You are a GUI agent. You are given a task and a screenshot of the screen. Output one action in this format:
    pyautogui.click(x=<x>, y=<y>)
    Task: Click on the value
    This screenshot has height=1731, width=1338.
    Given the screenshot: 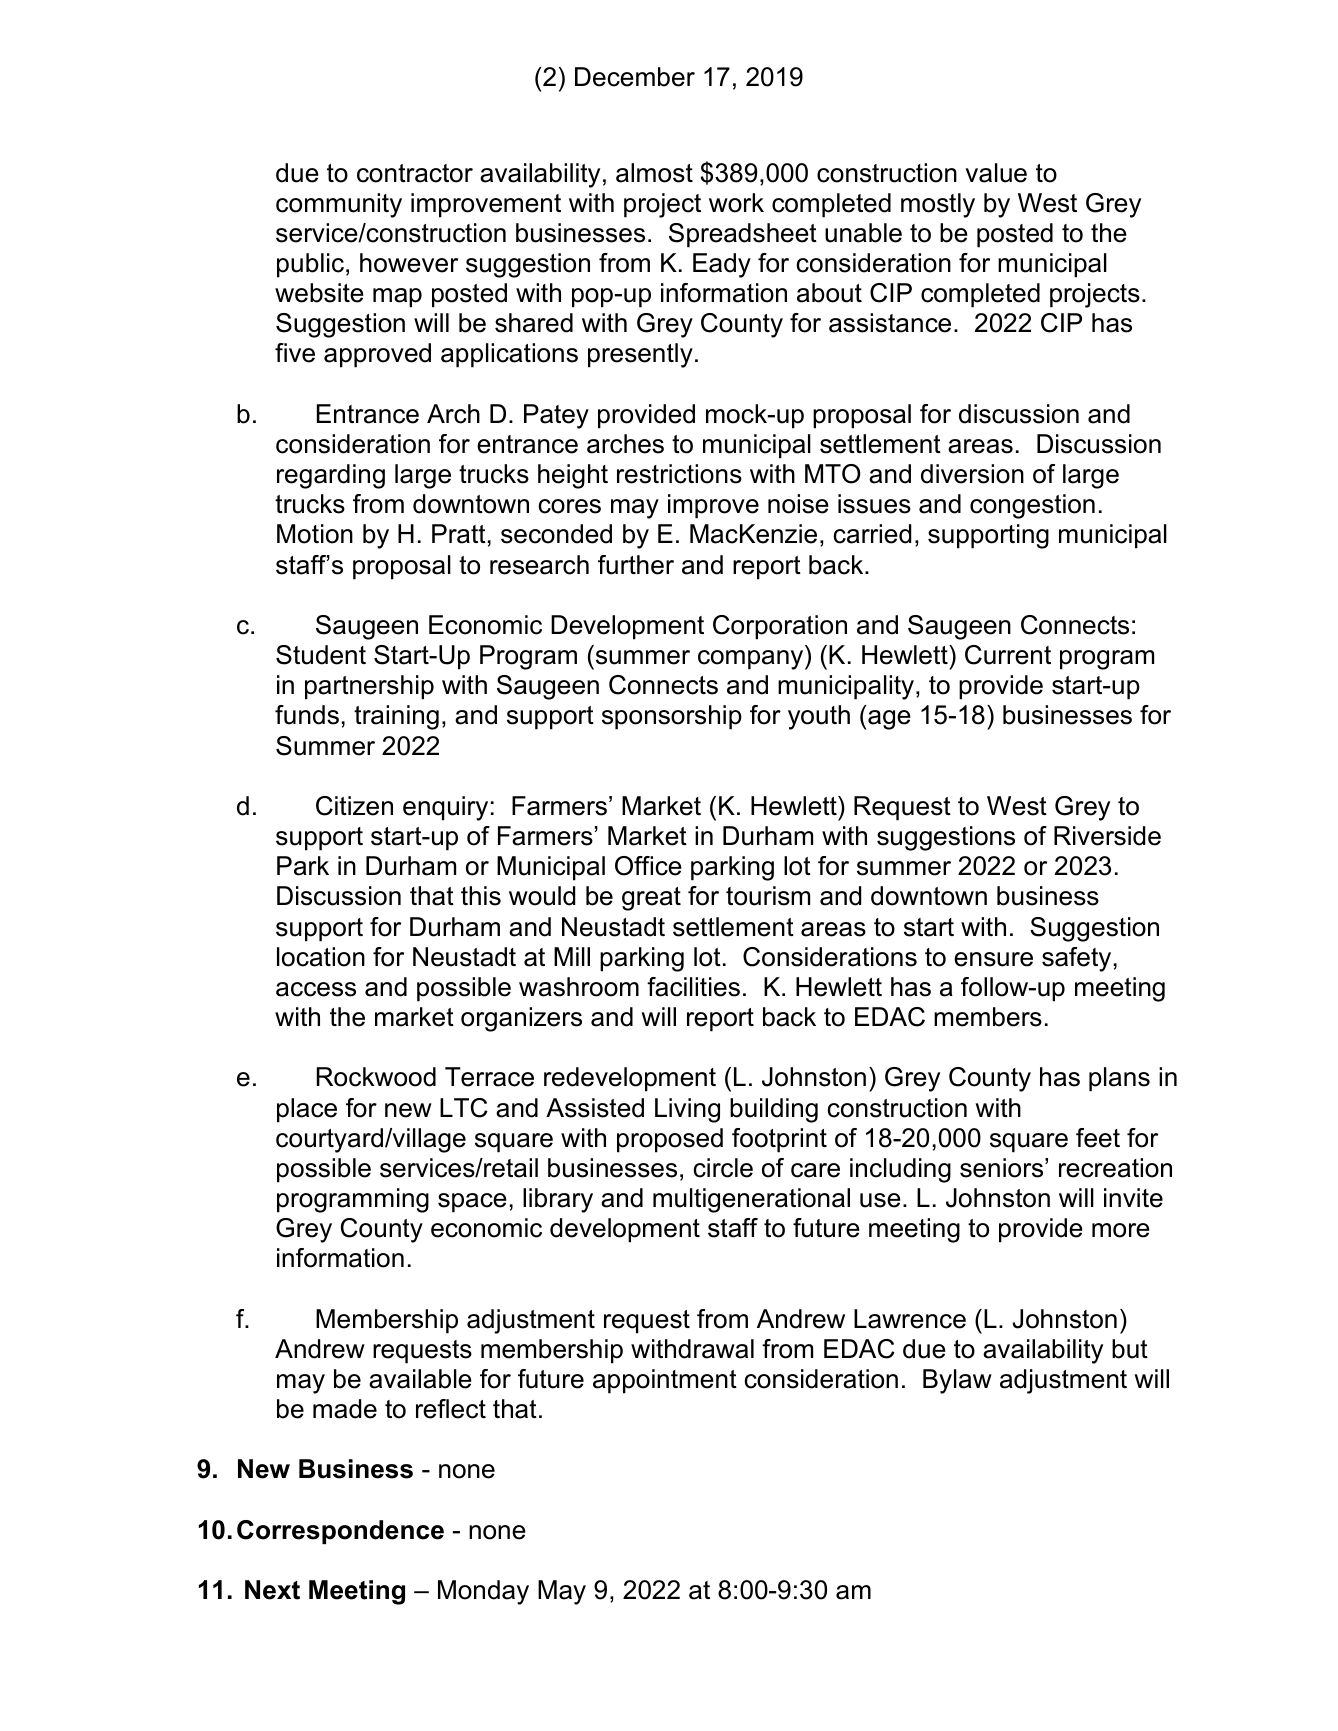 What is the action you would take?
    pyautogui.click(x=996, y=173)
